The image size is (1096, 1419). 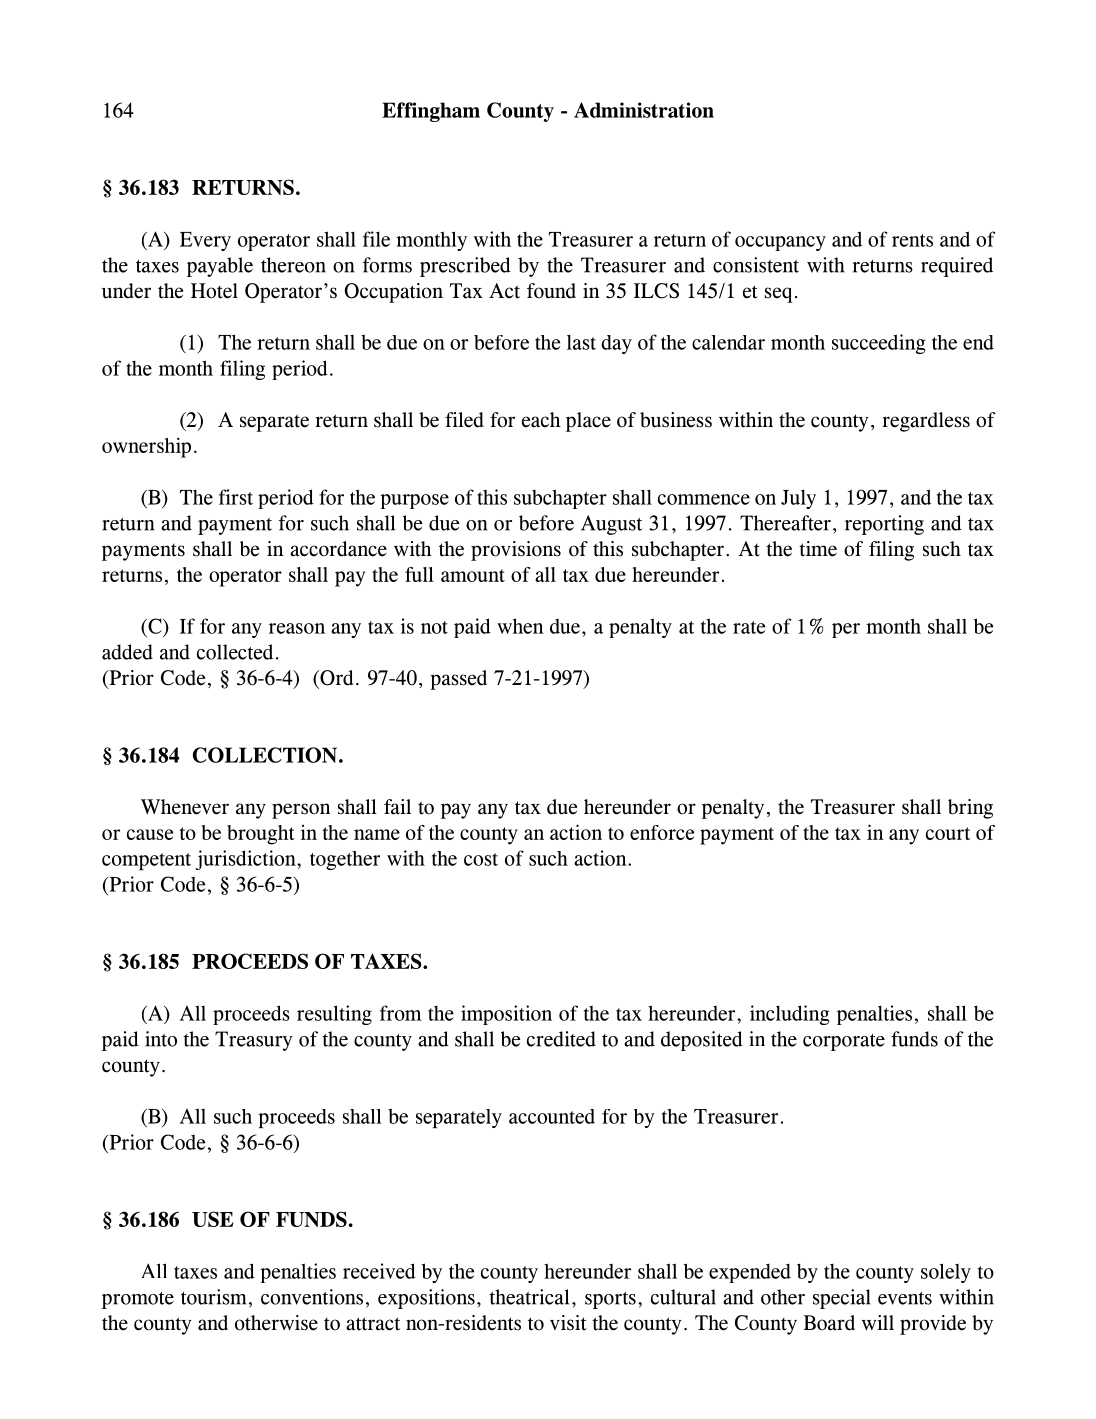 What do you see at coordinates (926, 422) in the screenshot?
I see `regardless` at bounding box center [926, 422].
